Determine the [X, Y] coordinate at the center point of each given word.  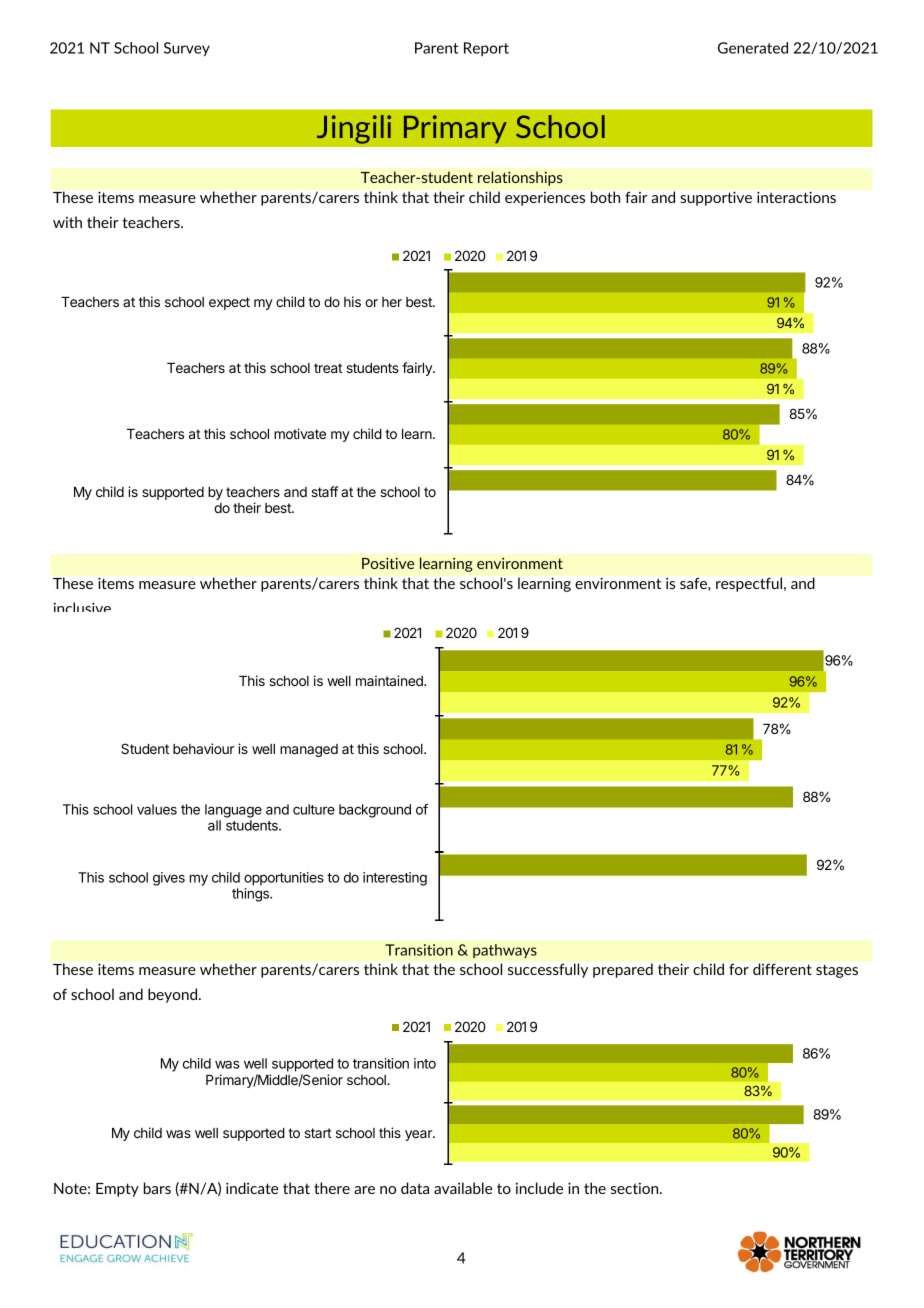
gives [169, 879]
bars [157, 1188]
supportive [716, 199]
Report [486, 49]
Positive [388, 563]
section [636, 1188]
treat [328, 368]
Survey [187, 49]
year [419, 1135]
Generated [753, 48]
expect [229, 303]
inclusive [82, 607]
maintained [390, 680]
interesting [395, 879]
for [739, 969]
